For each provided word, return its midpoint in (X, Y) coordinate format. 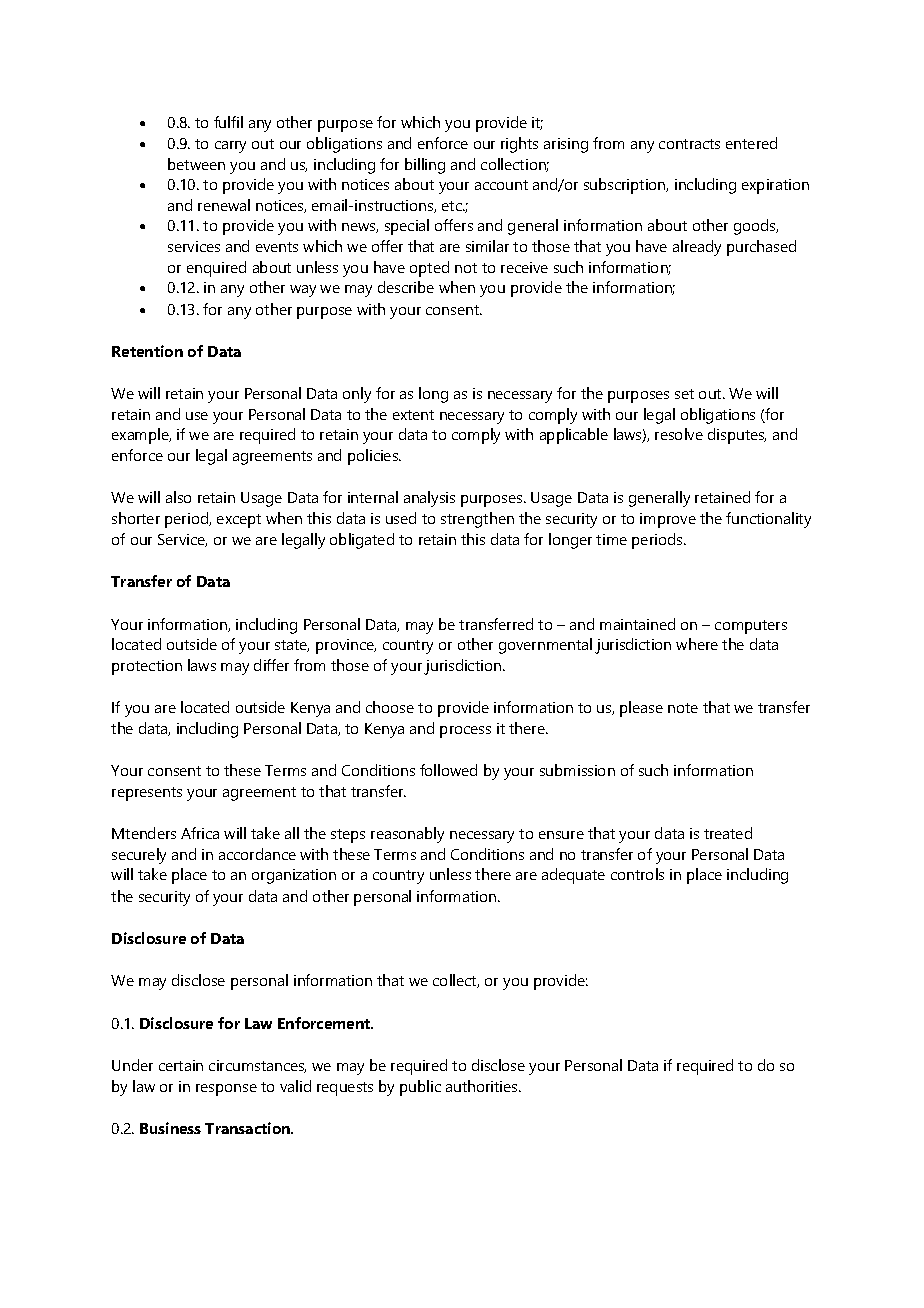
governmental (545, 646)
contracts (689, 144)
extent (413, 415)
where (697, 644)
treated (728, 833)
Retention (147, 351)
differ (271, 665)
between (196, 164)
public (420, 1088)
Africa (200, 833)
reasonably (407, 835)
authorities (483, 1086)
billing (425, 166)
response (226, 1090)
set (684, 394)
